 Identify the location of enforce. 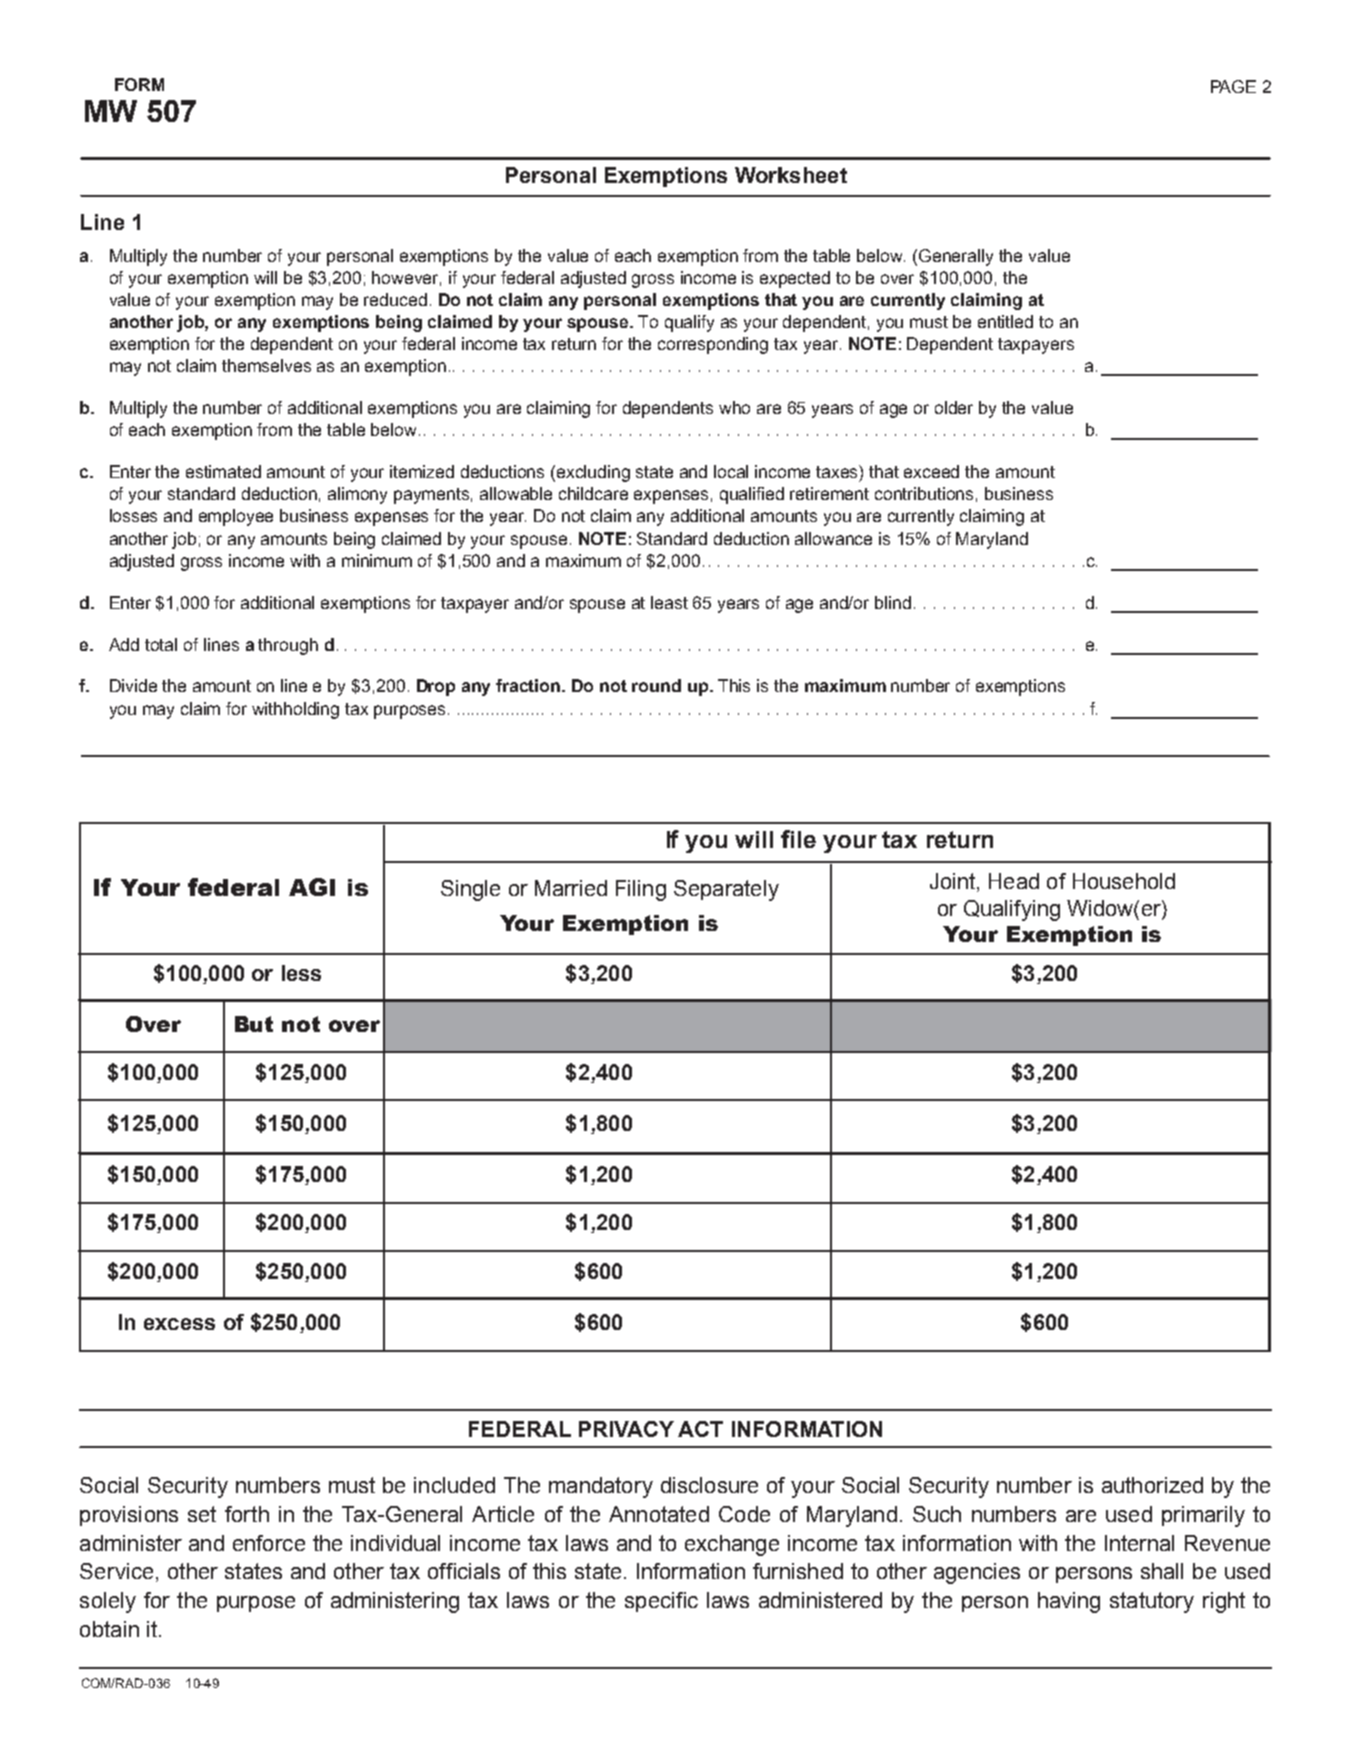
(269, 1543).
